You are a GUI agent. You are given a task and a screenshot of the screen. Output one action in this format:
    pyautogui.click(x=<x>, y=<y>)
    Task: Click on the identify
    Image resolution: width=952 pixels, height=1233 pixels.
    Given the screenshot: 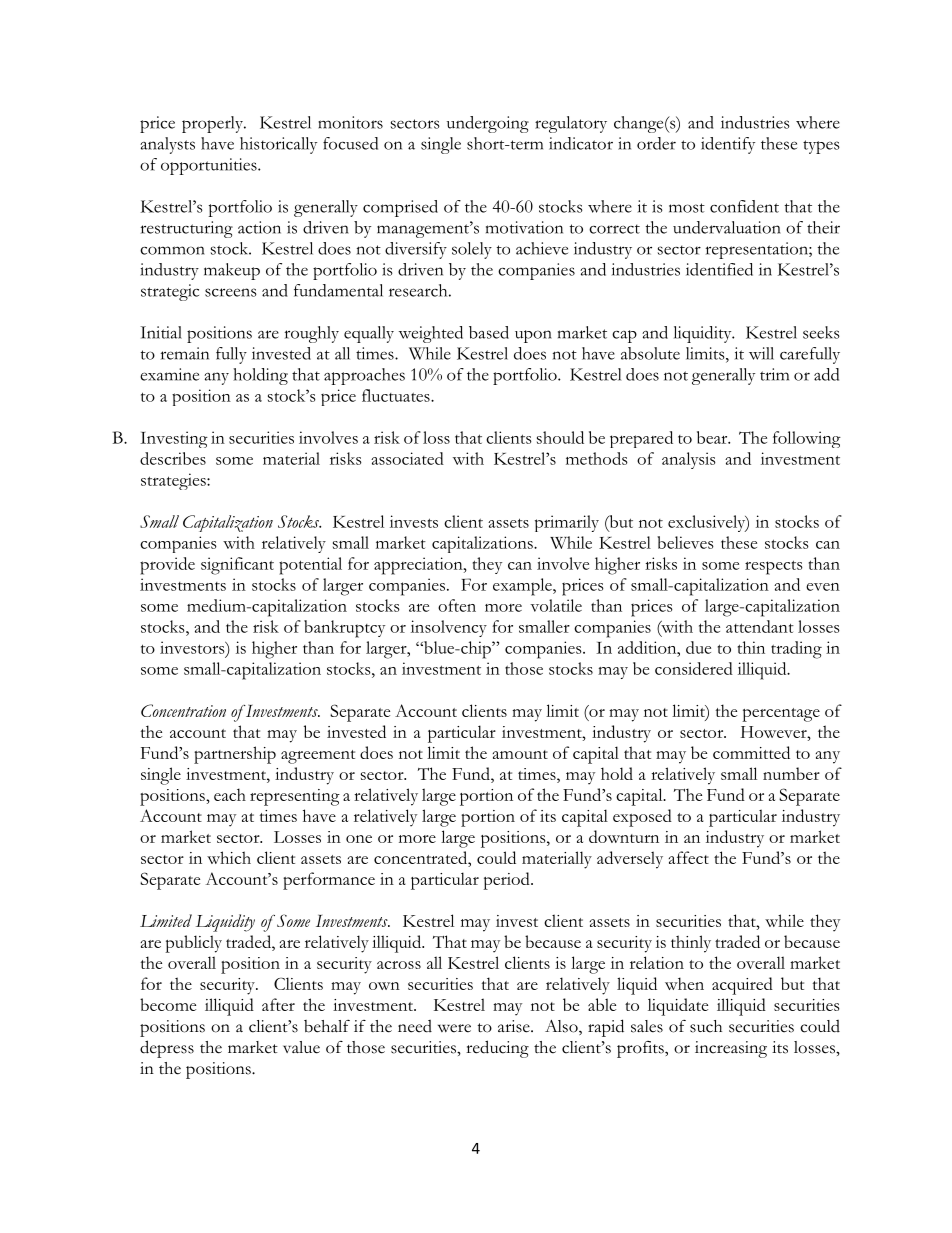 What is the action you would take?
    pyautogui.click(x=728, y=145)
